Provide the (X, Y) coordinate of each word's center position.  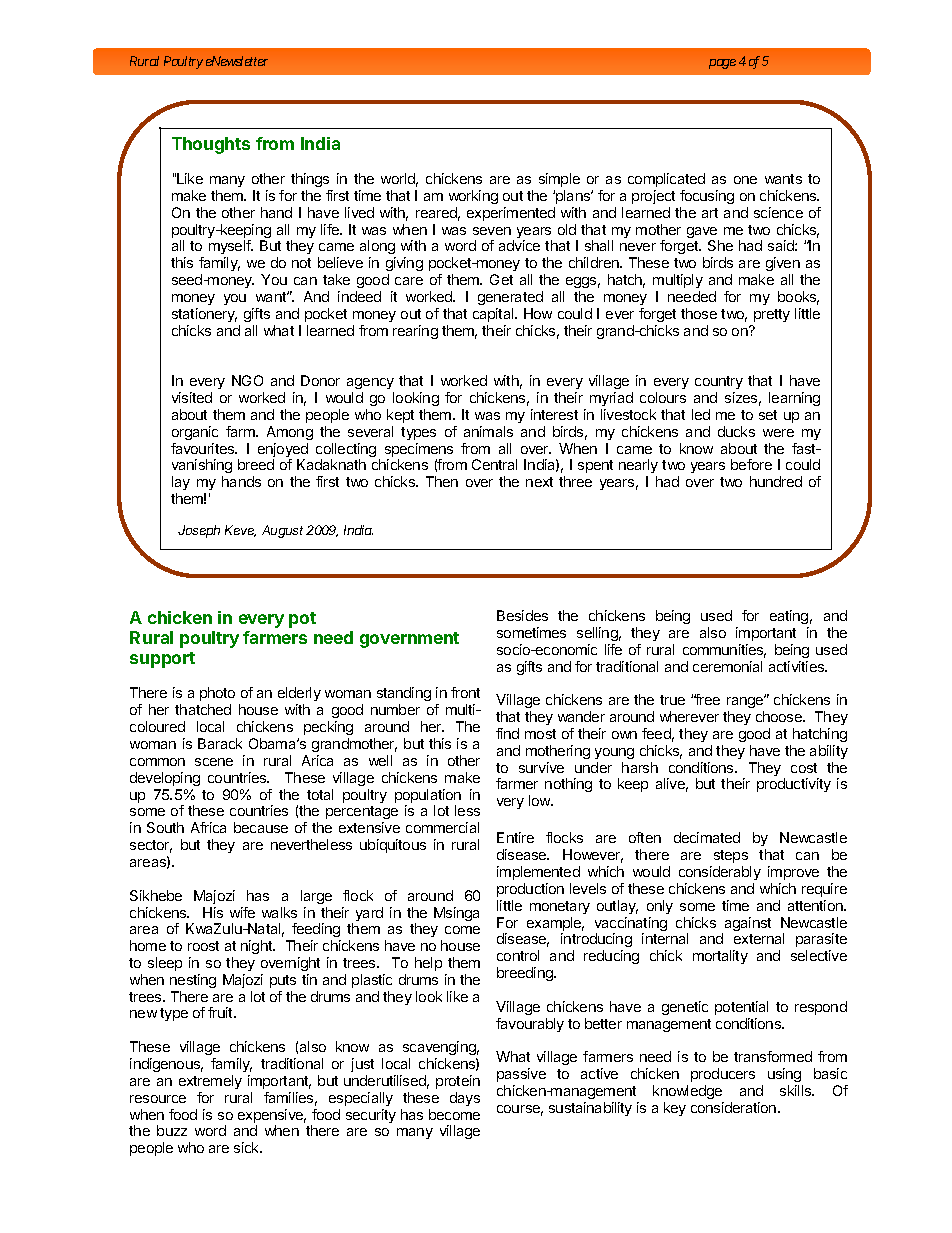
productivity (794, 785)
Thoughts (211, 145)
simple (559, 180)
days (465, 1099)
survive (541, 767)
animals (488, 431)
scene (214, 762)
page (722, 64)
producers (723, 1075)
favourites (204, 448)
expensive (272, 1117)
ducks (736, 431)
